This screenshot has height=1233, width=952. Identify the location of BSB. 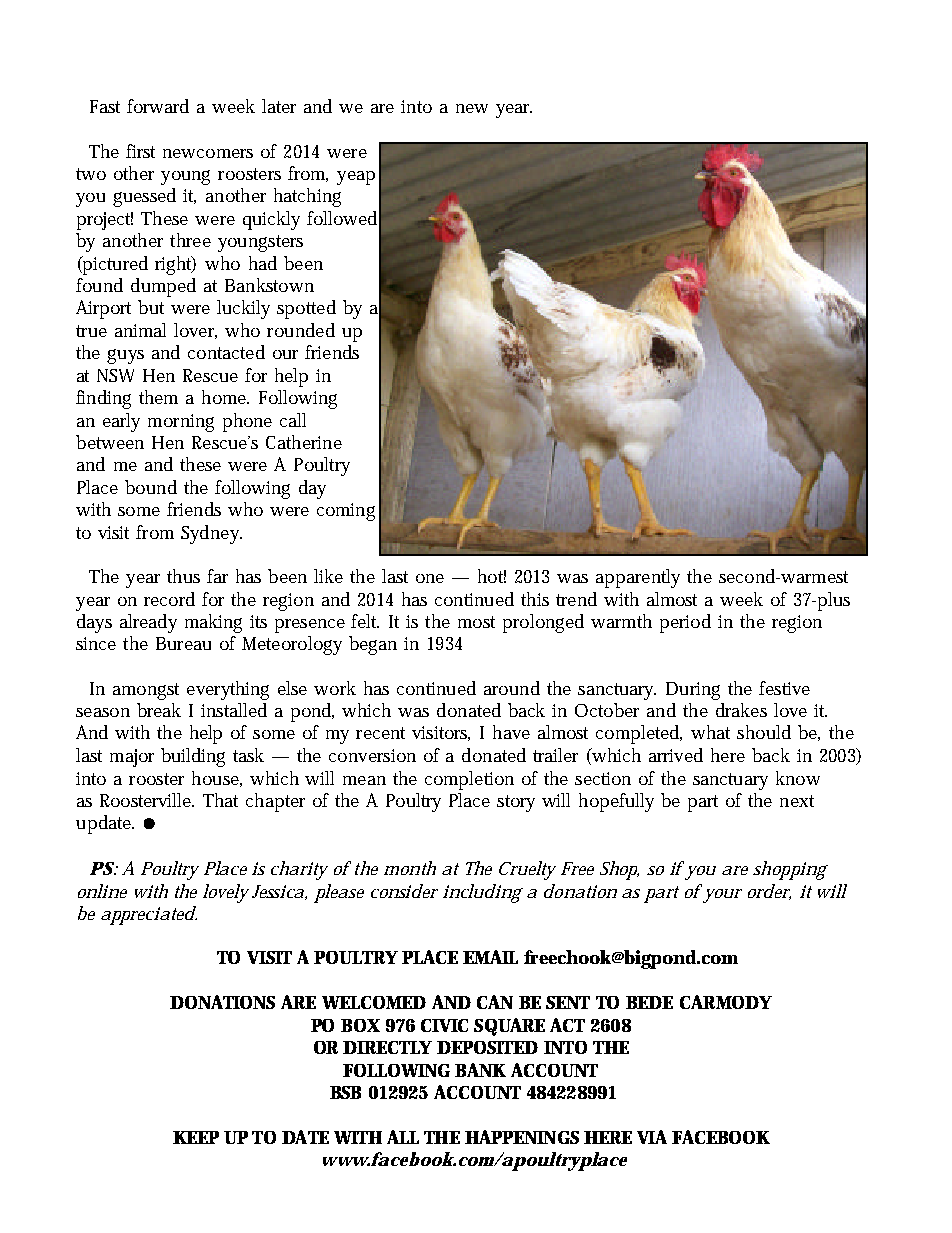
(345, 1092).
